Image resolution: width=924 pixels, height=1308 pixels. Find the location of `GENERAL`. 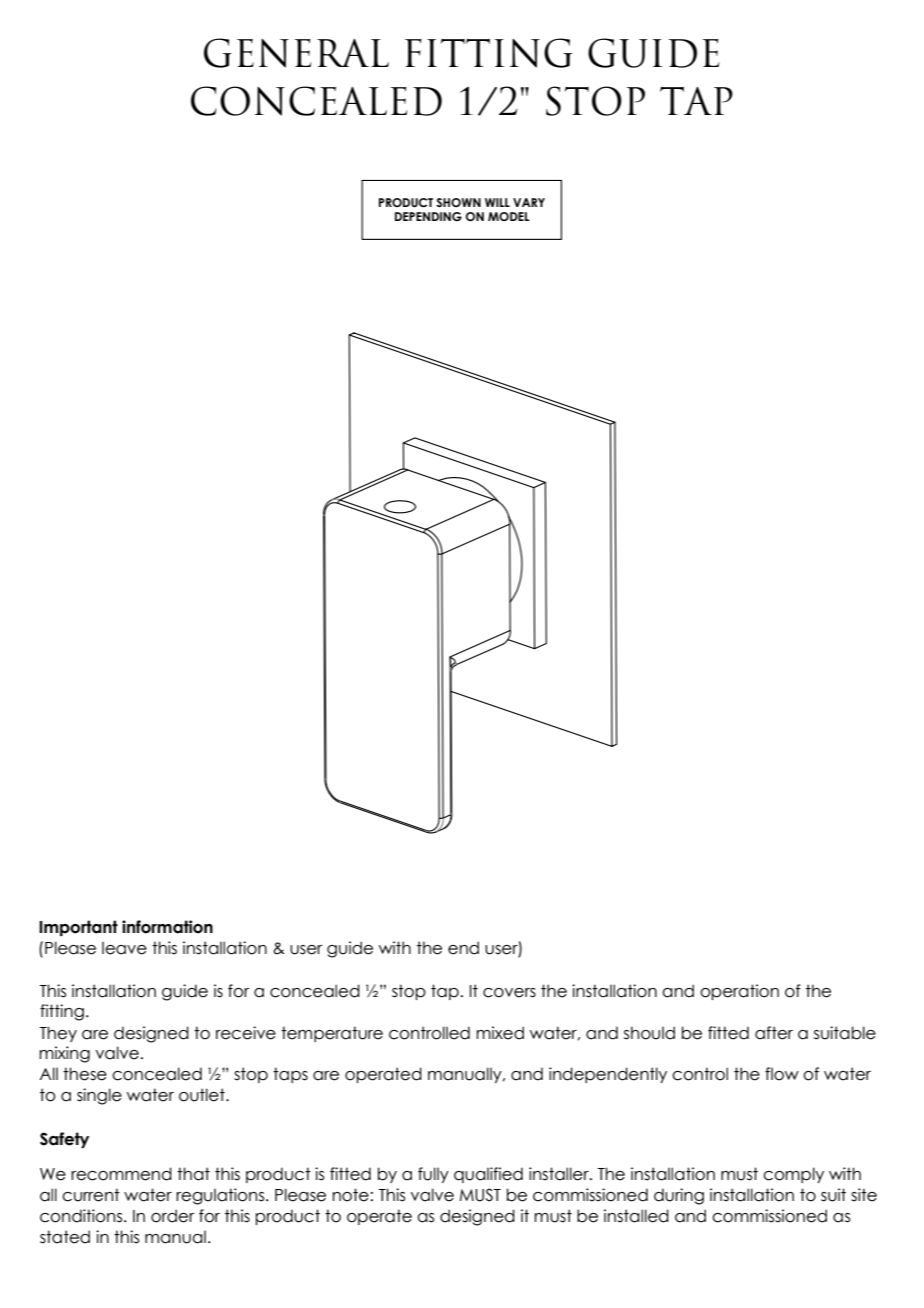

GENERAL is located at coordinates (296, 53).
